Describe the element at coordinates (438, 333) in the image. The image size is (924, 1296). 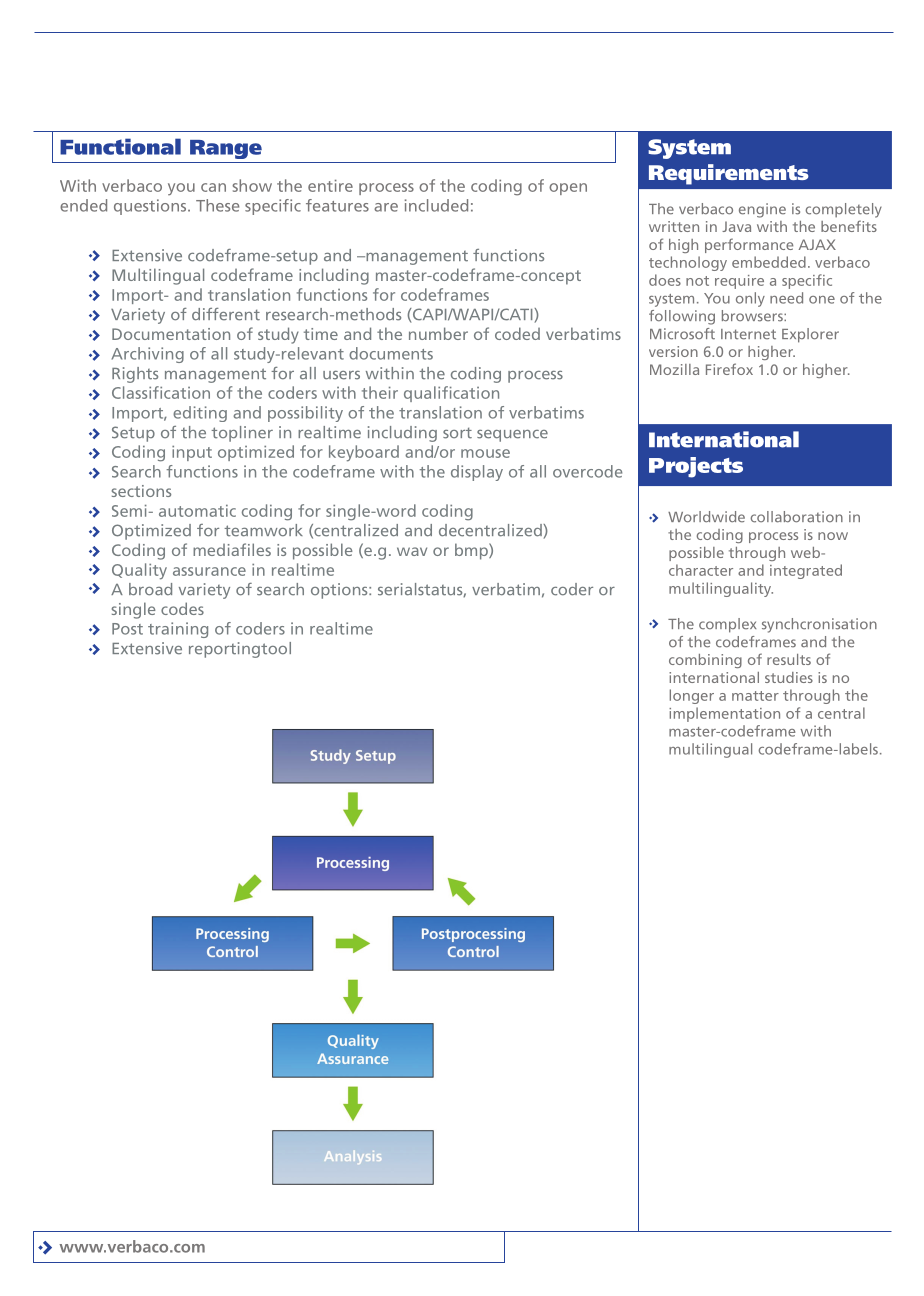
I see `number` at that location.
